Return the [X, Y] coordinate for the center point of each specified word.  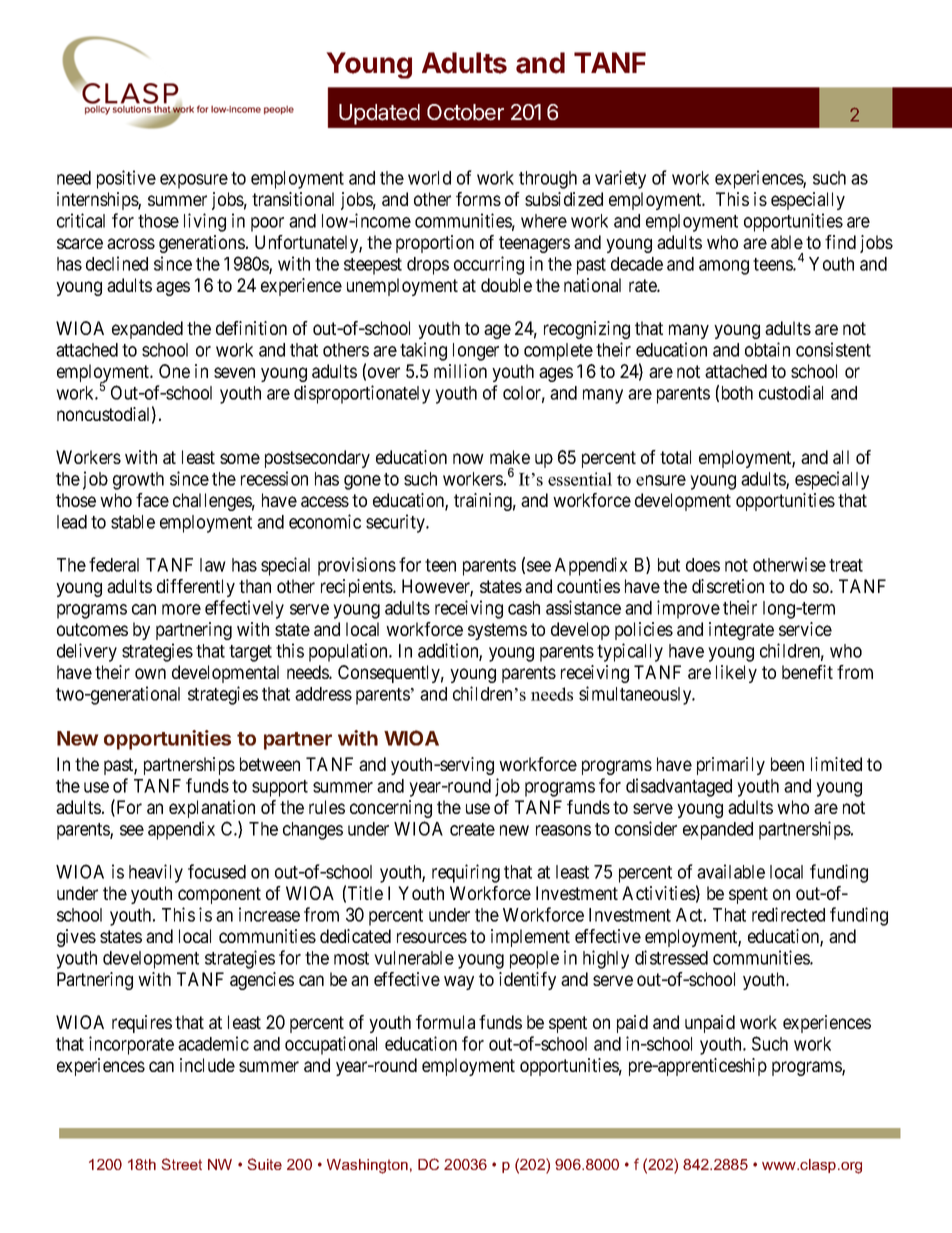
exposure [194, 181]
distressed [671, 957]
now [468, 458]
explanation [212, 809]
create [472, 829]
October [465, 112]
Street [181, 1164]
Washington [367, 1166]
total [675, 457]
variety [620, 179]
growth [138, 481]
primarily [731, 766]
